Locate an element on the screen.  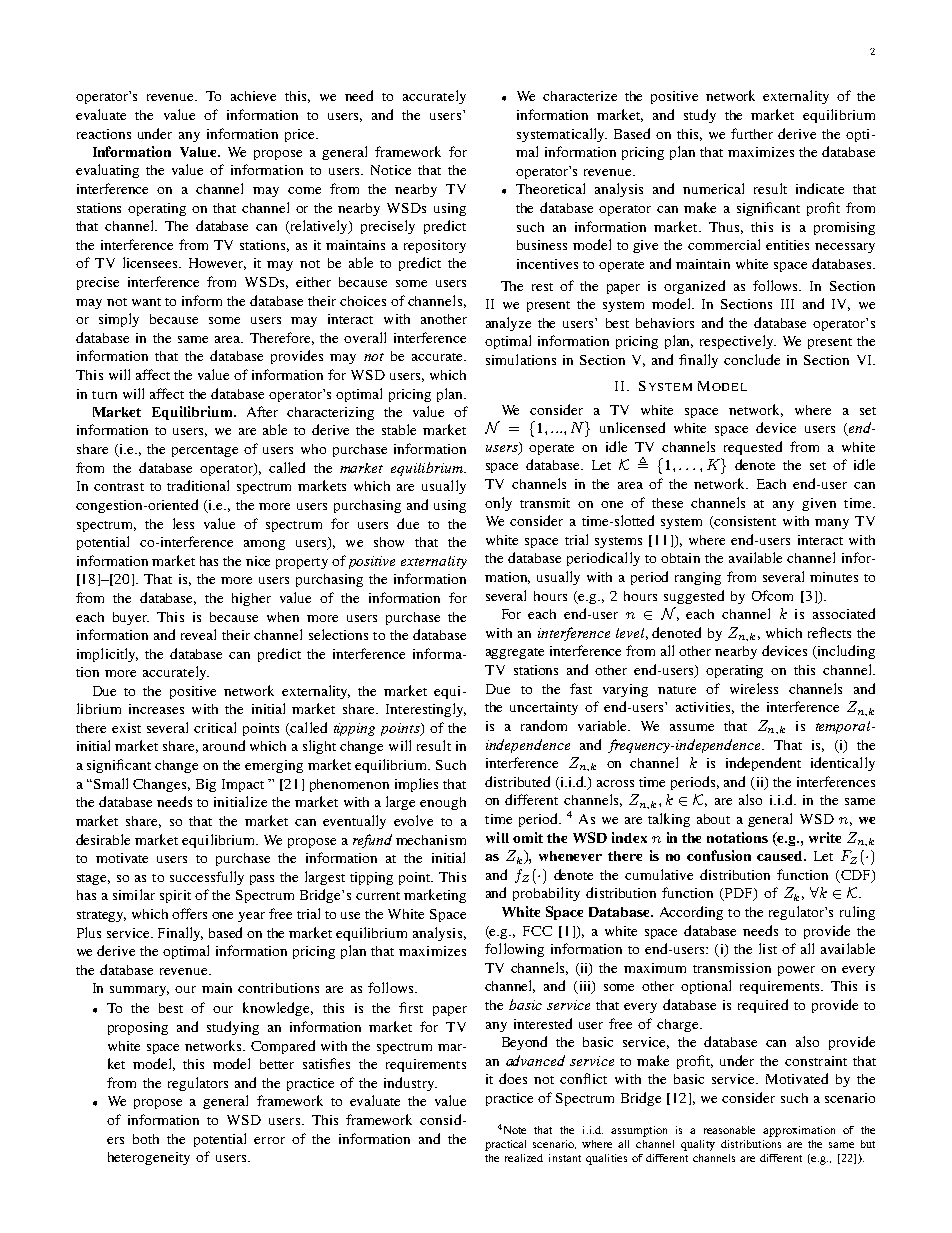
respectively is located at coordinates (738, 342).
